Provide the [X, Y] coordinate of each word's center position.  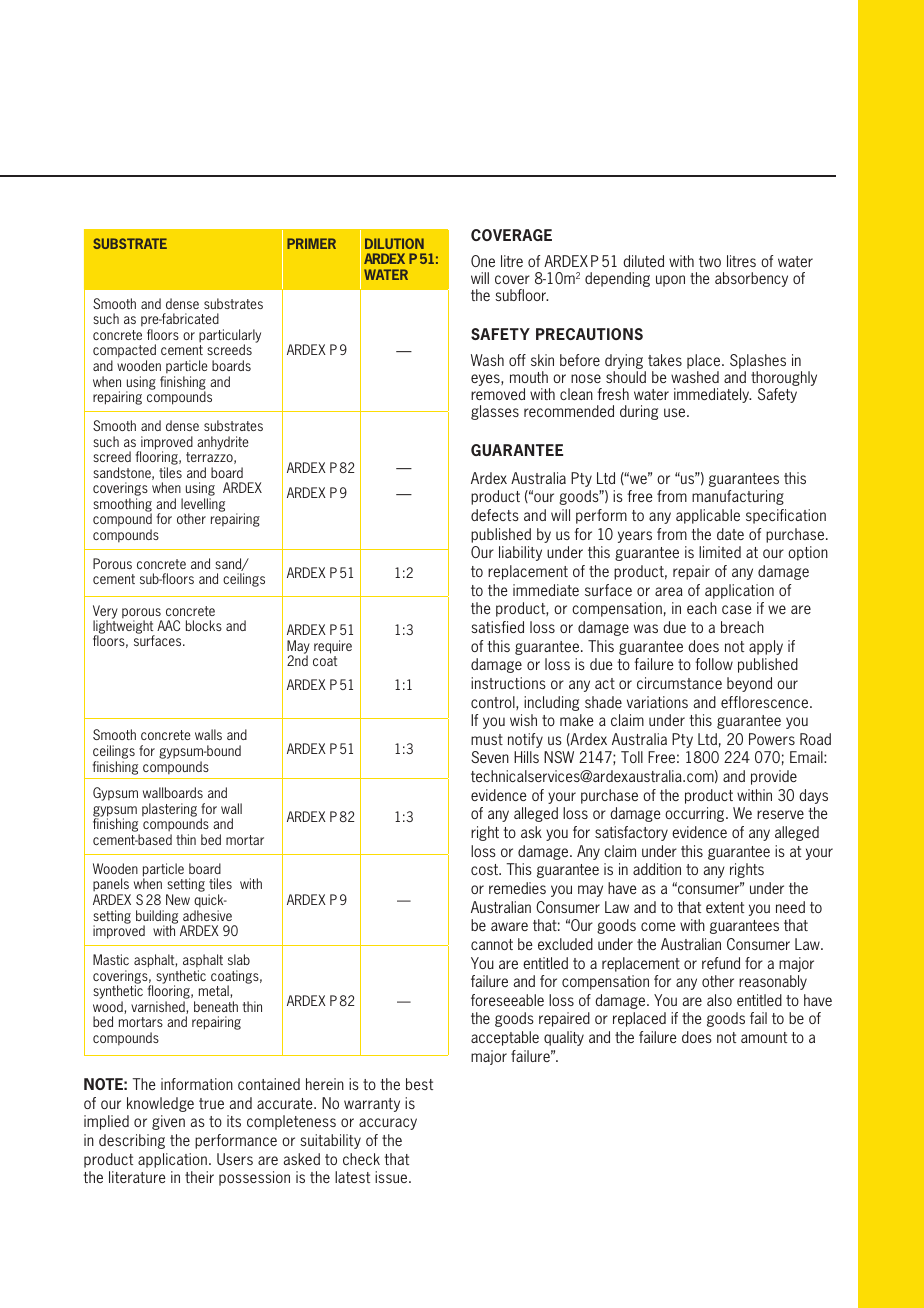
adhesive [207, 915]
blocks [204, 625]
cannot [492, 944]
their [199, 1177]
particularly [230, 337]
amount [764, 1037]
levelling [203, 506]
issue [392, 1177]
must [487, 739]
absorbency [751, 279]
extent [725, 907]
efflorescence [766, 702]
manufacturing [738, 497]
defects [495, 515]
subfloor [521, 295]
